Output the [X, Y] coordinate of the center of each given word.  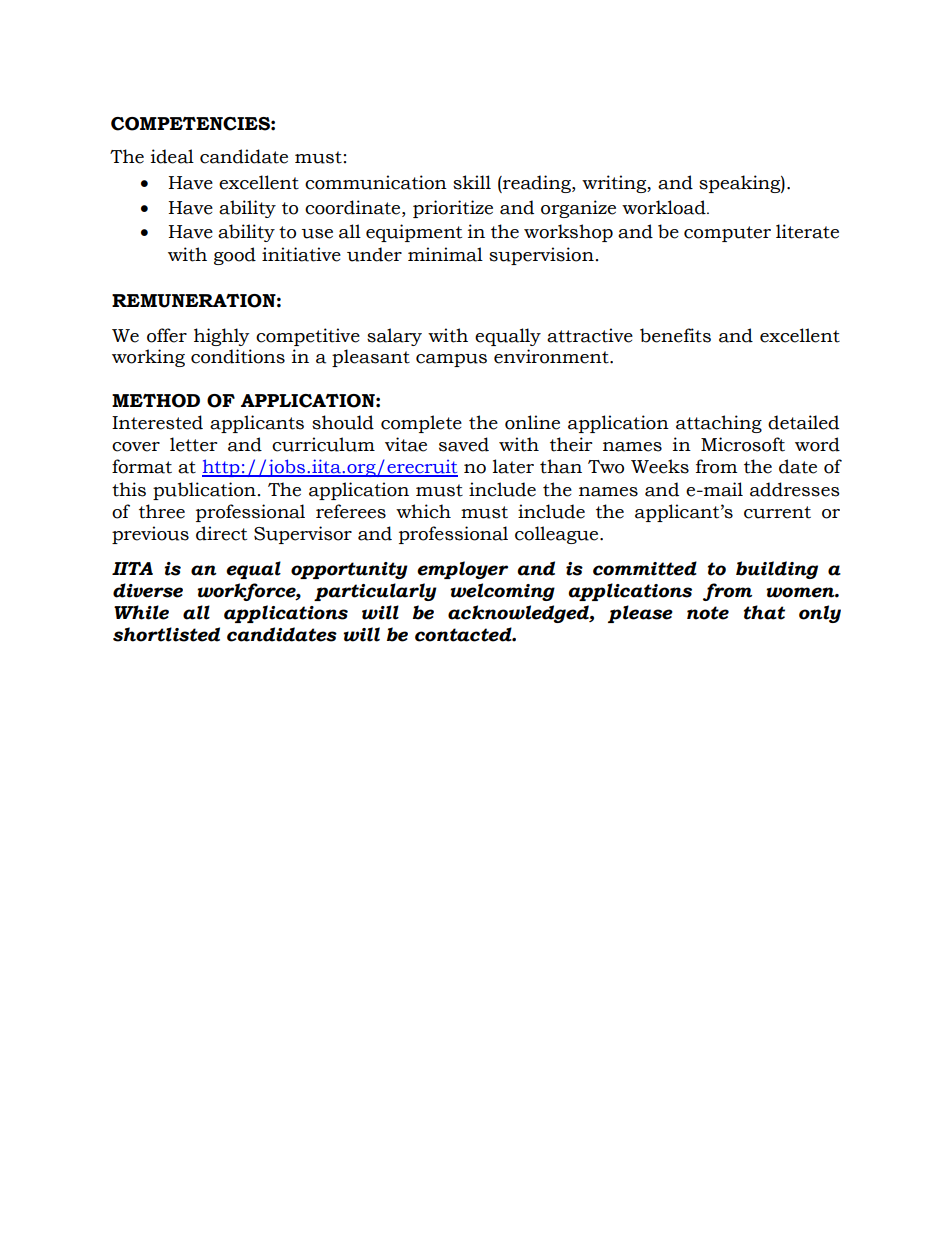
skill [472, 182]
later [513, 466]
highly [222, 337]
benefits [675, 335]
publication [204, 491]
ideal [172, 156]
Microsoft [743, 444]
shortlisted [166, 634]
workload [665, 207]
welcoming [502, 592]
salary [394, 337]
